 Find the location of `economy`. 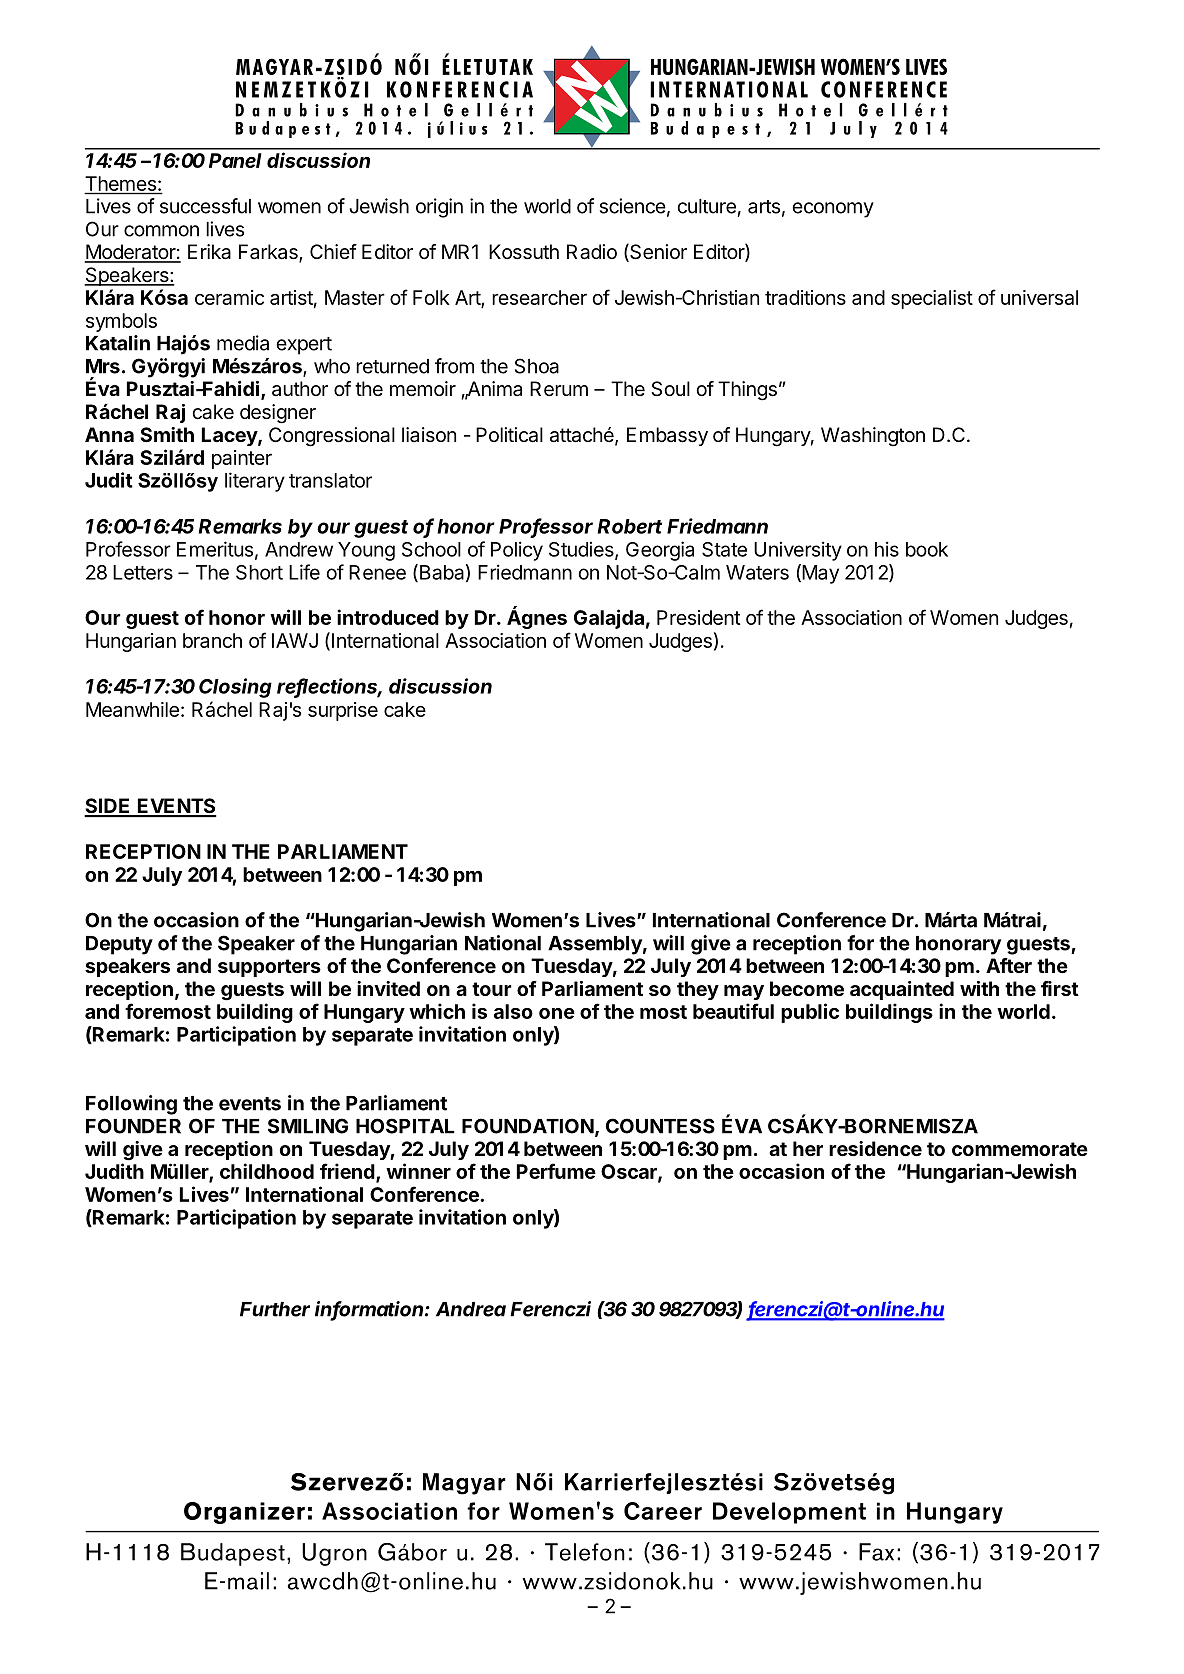

economy is located at coordinates (833, 210).
